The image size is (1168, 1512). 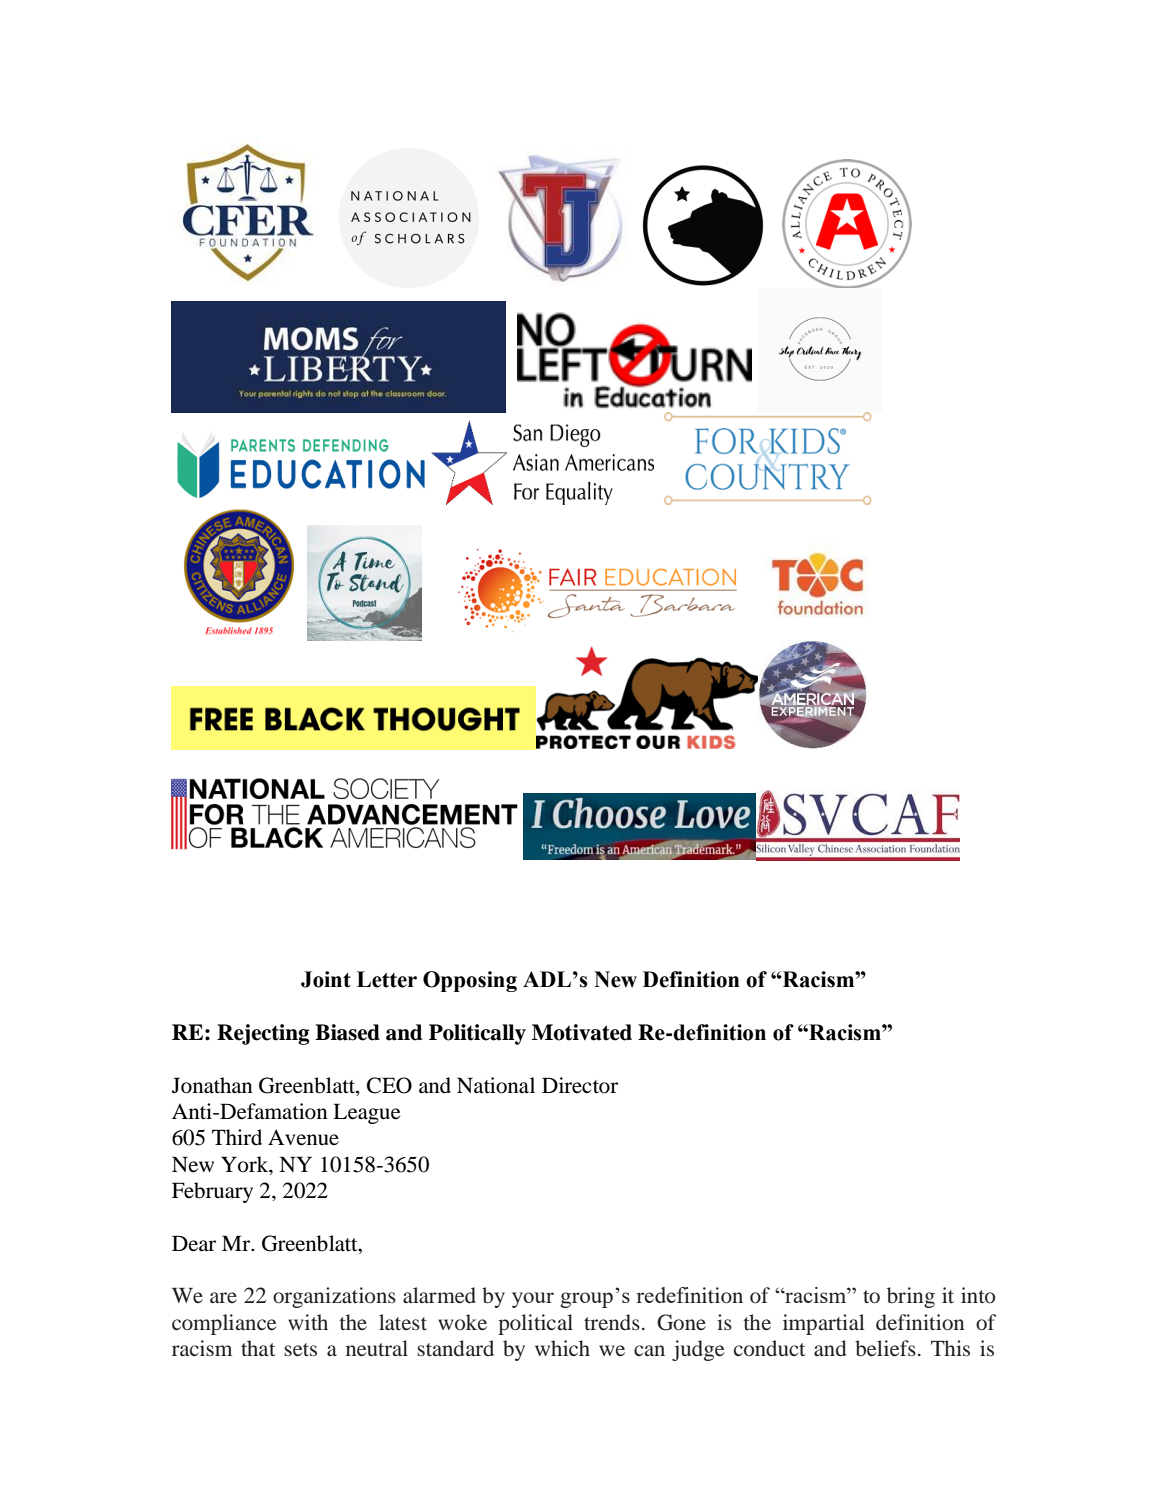 I want to click on Joint, so click(x=326, y=979).
